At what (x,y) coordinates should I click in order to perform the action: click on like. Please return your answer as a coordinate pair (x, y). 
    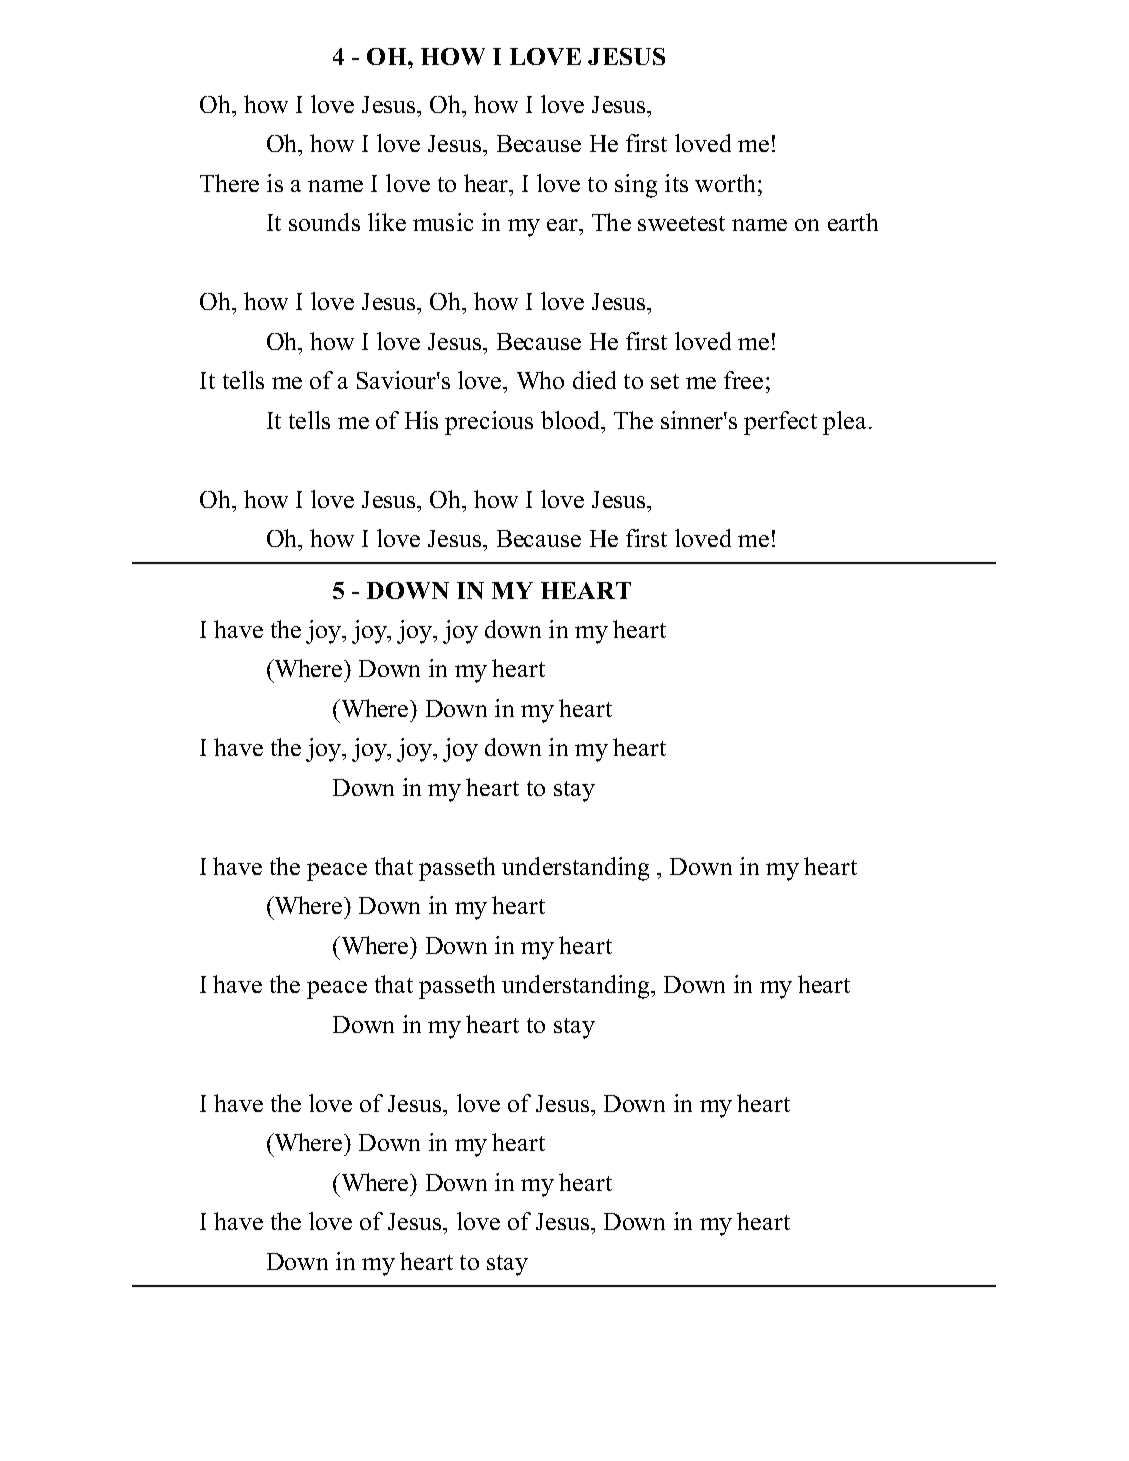
    Looking at the image, I should click on (387, 222).
